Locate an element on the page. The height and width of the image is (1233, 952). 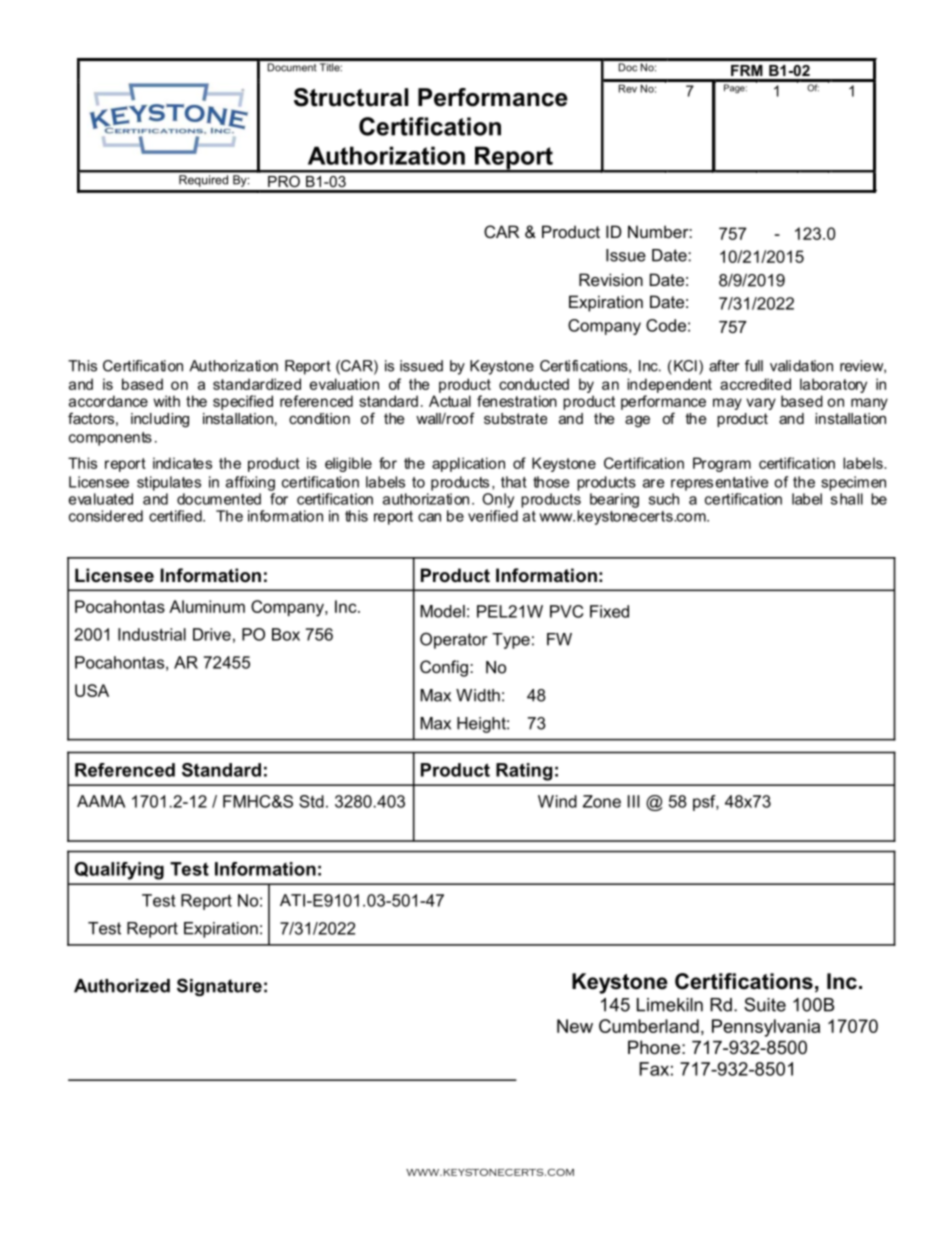
Signature is located at coordinates (219, 987).
